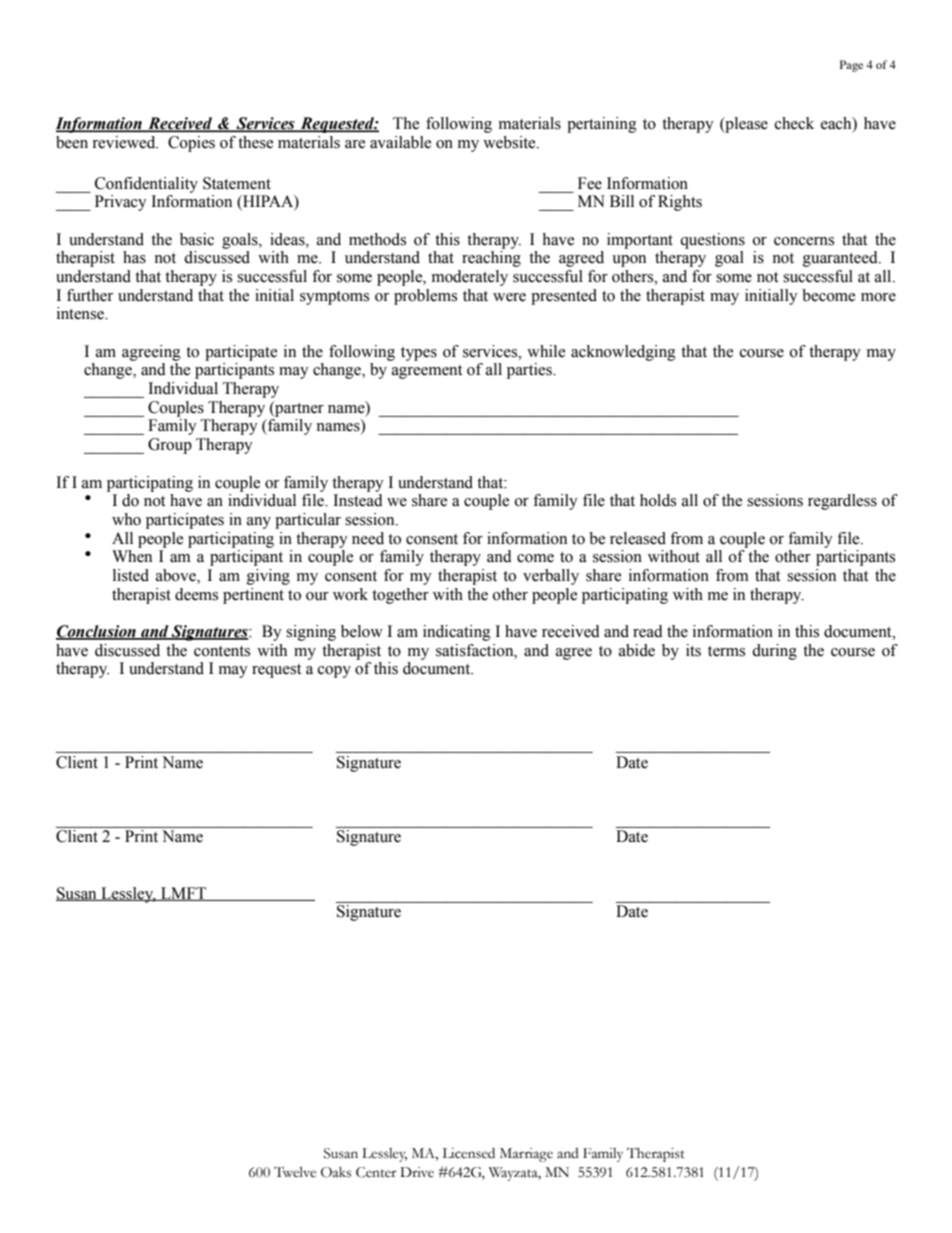  I want to click on Licensed, so click(468, 1153).
